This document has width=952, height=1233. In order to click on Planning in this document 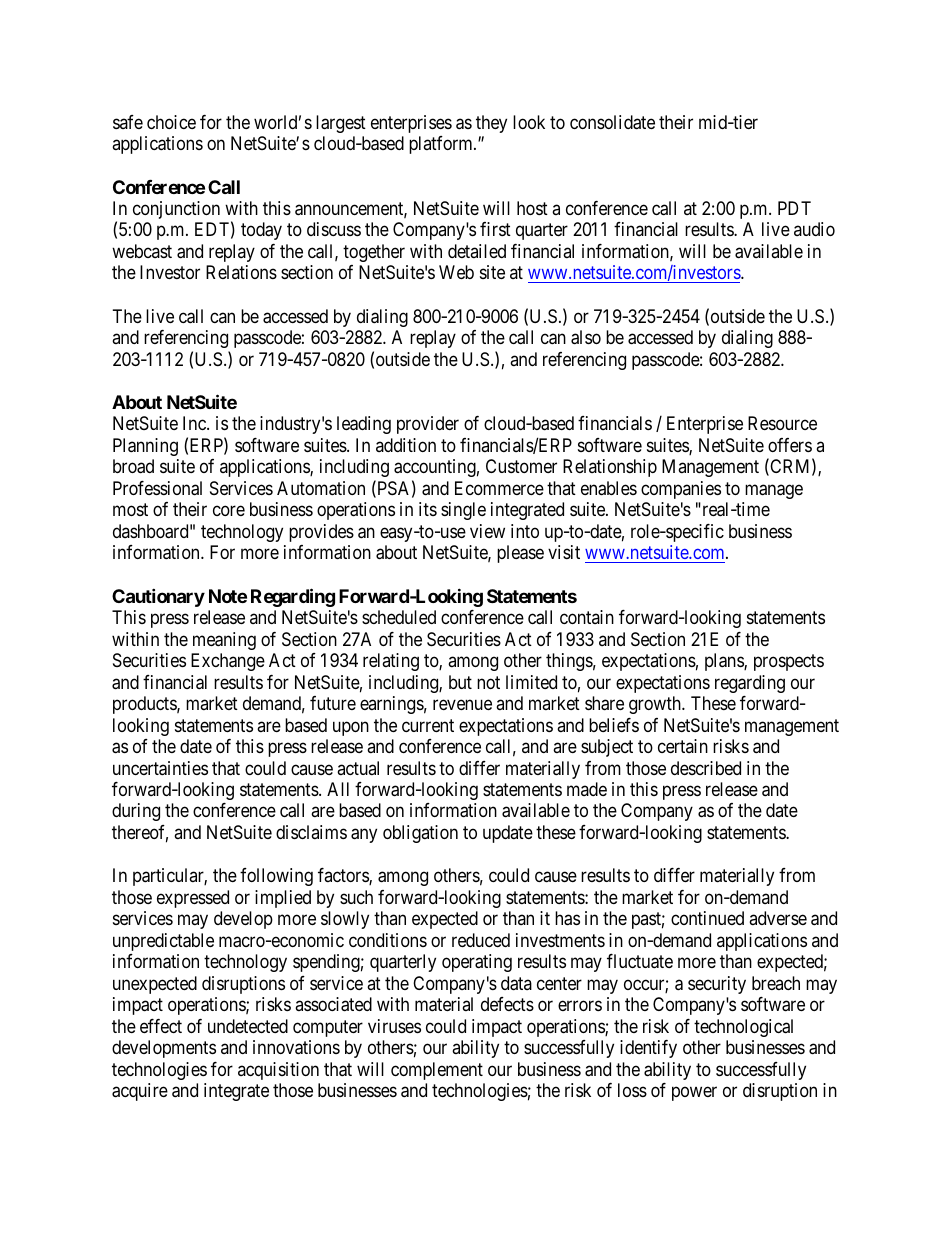, I will do `click(145, 447)`.
